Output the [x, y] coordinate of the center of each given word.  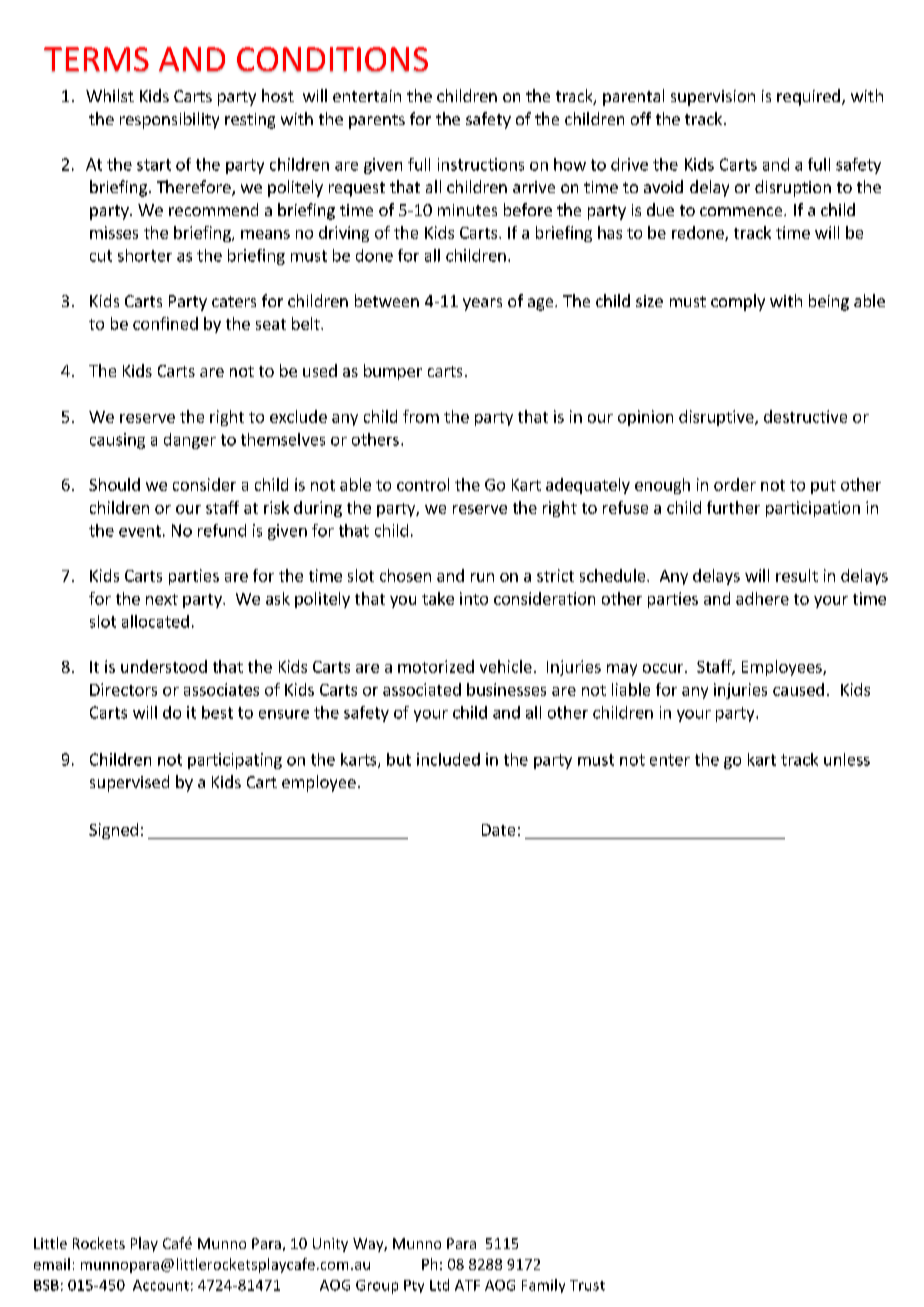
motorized [436, 666]
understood [164, 666]
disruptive [717, 418]
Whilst [110, 95]
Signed [113, 831]
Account [161, 1285]
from [421, 416]
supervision [713, 98]
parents [377, 121]
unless [847, 759]
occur [664, 668]
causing [117, 441]
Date [498, 830]
